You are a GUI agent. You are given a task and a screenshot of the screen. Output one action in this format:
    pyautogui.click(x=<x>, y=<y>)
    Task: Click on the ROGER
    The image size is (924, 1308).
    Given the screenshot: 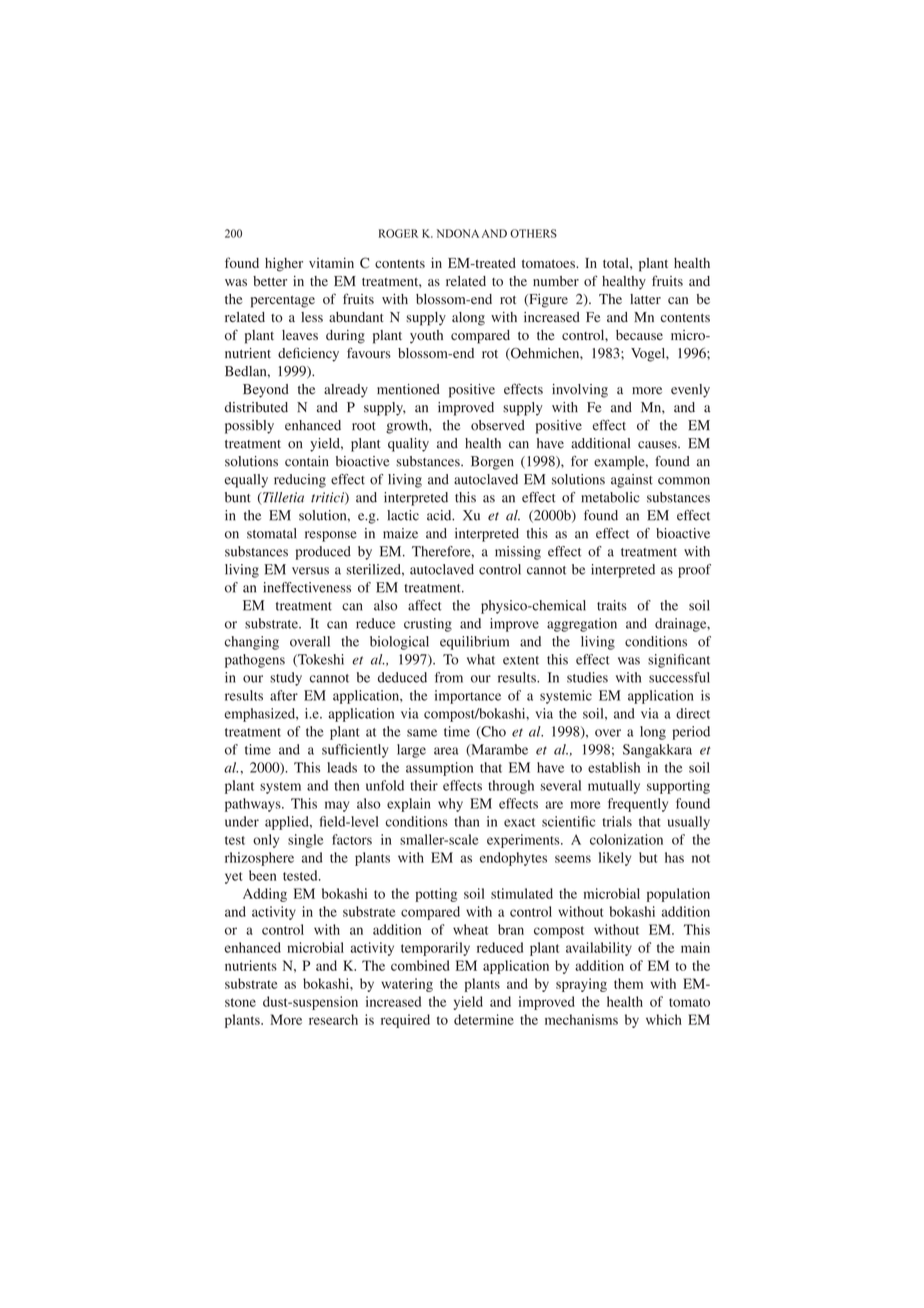 What is the action you would take?
    pyautogui.click(x=398, y=233)
